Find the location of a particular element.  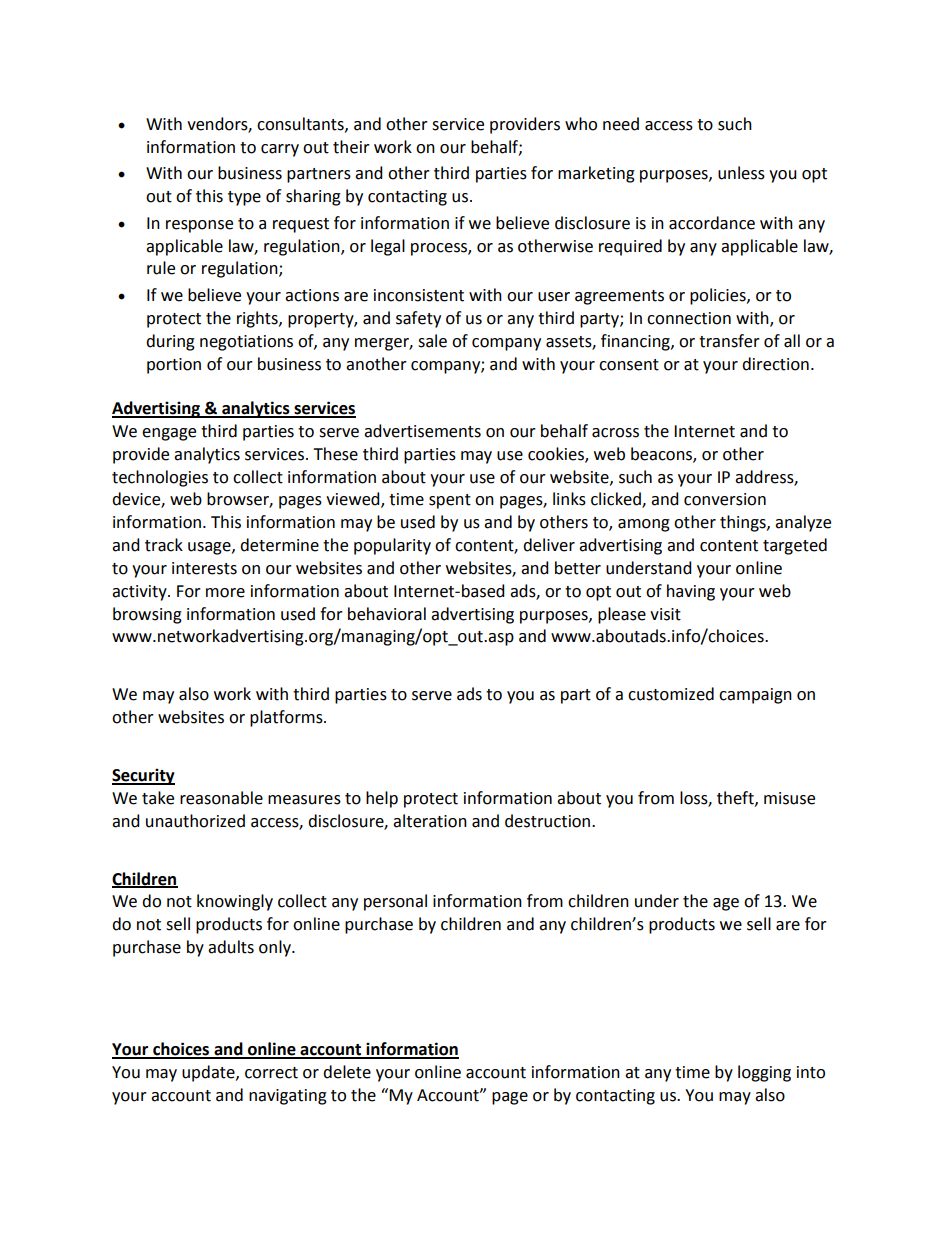

portion is located at coordinates (174, 366).
